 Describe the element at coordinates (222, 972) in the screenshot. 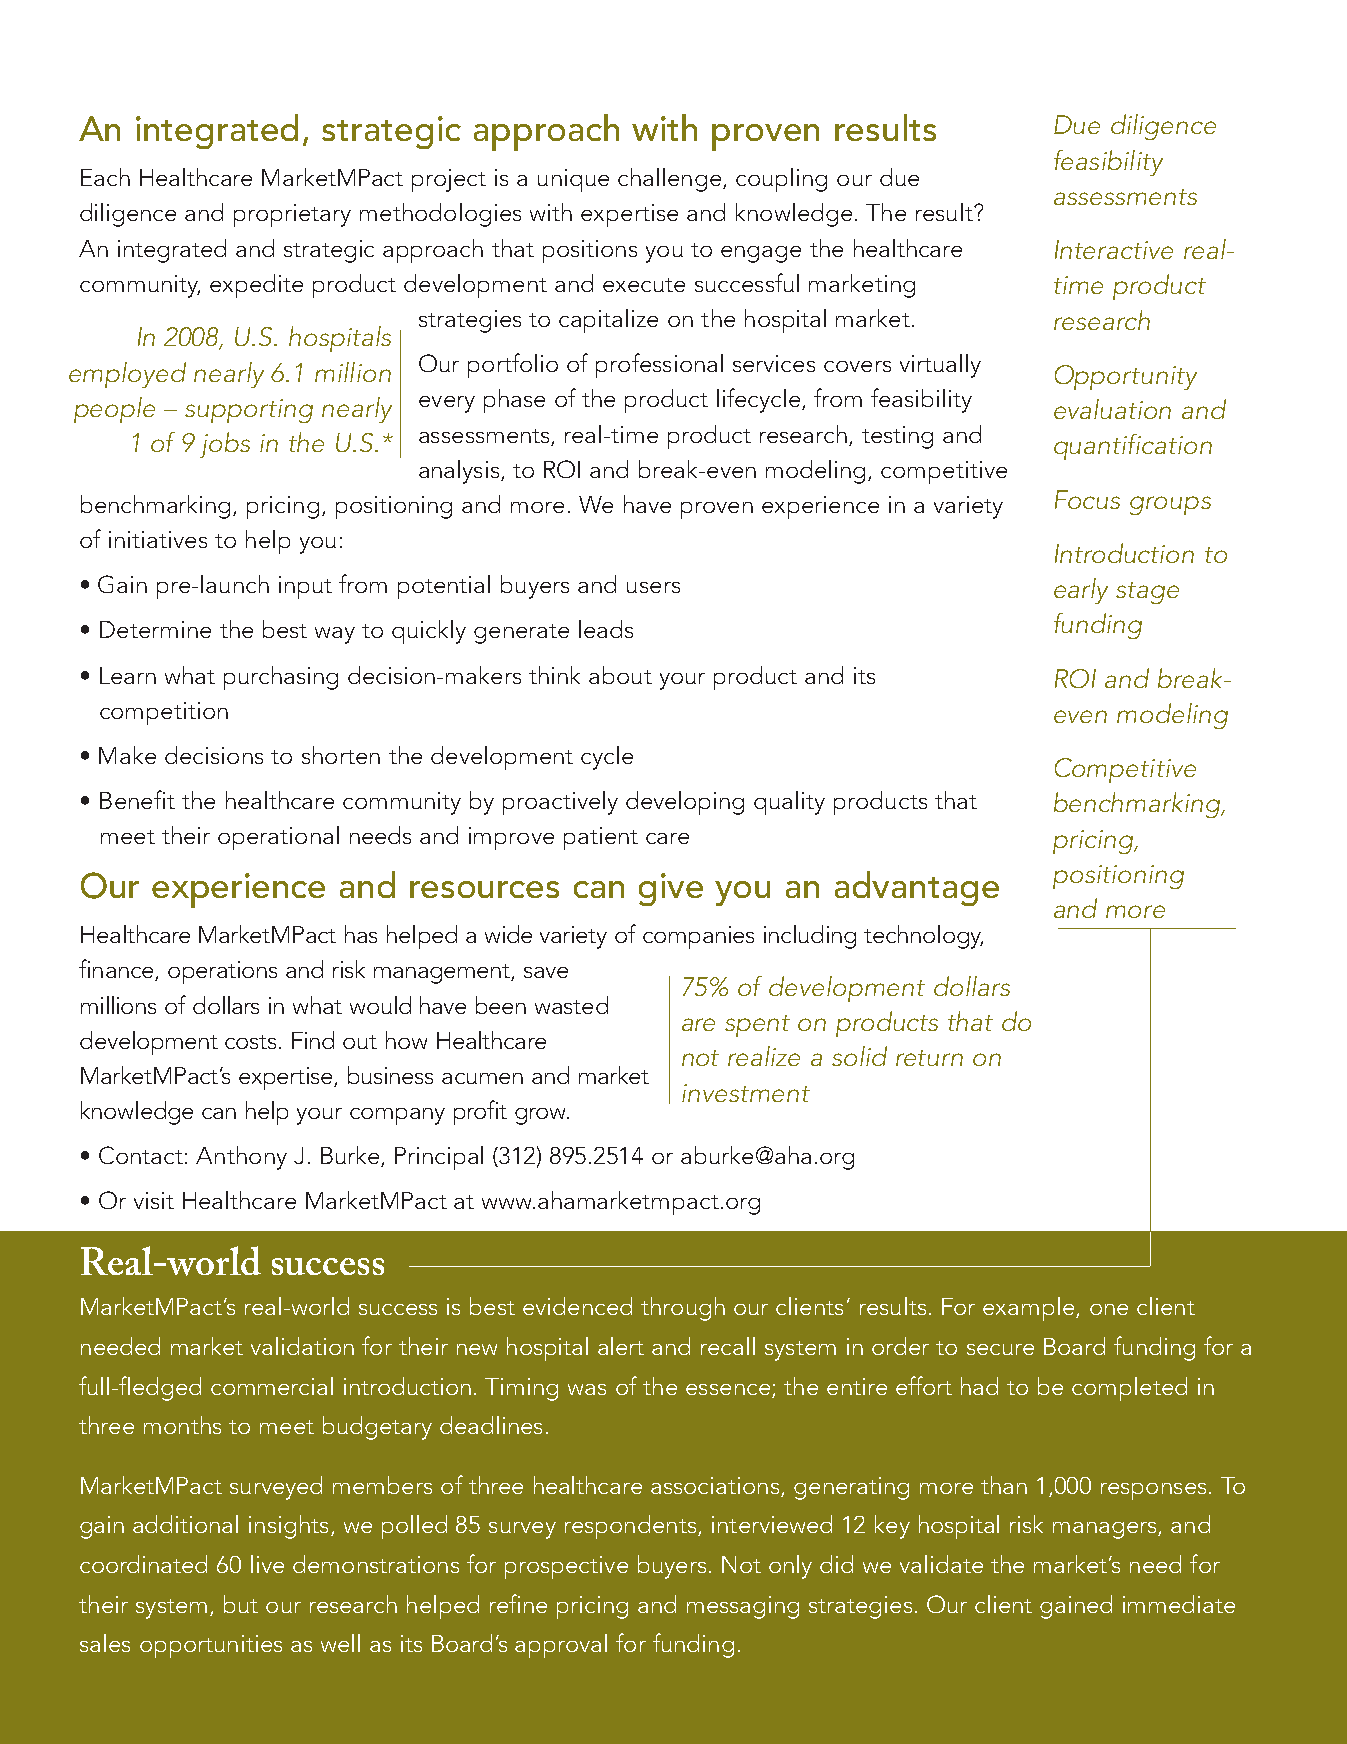

I see `operations` at that location.
